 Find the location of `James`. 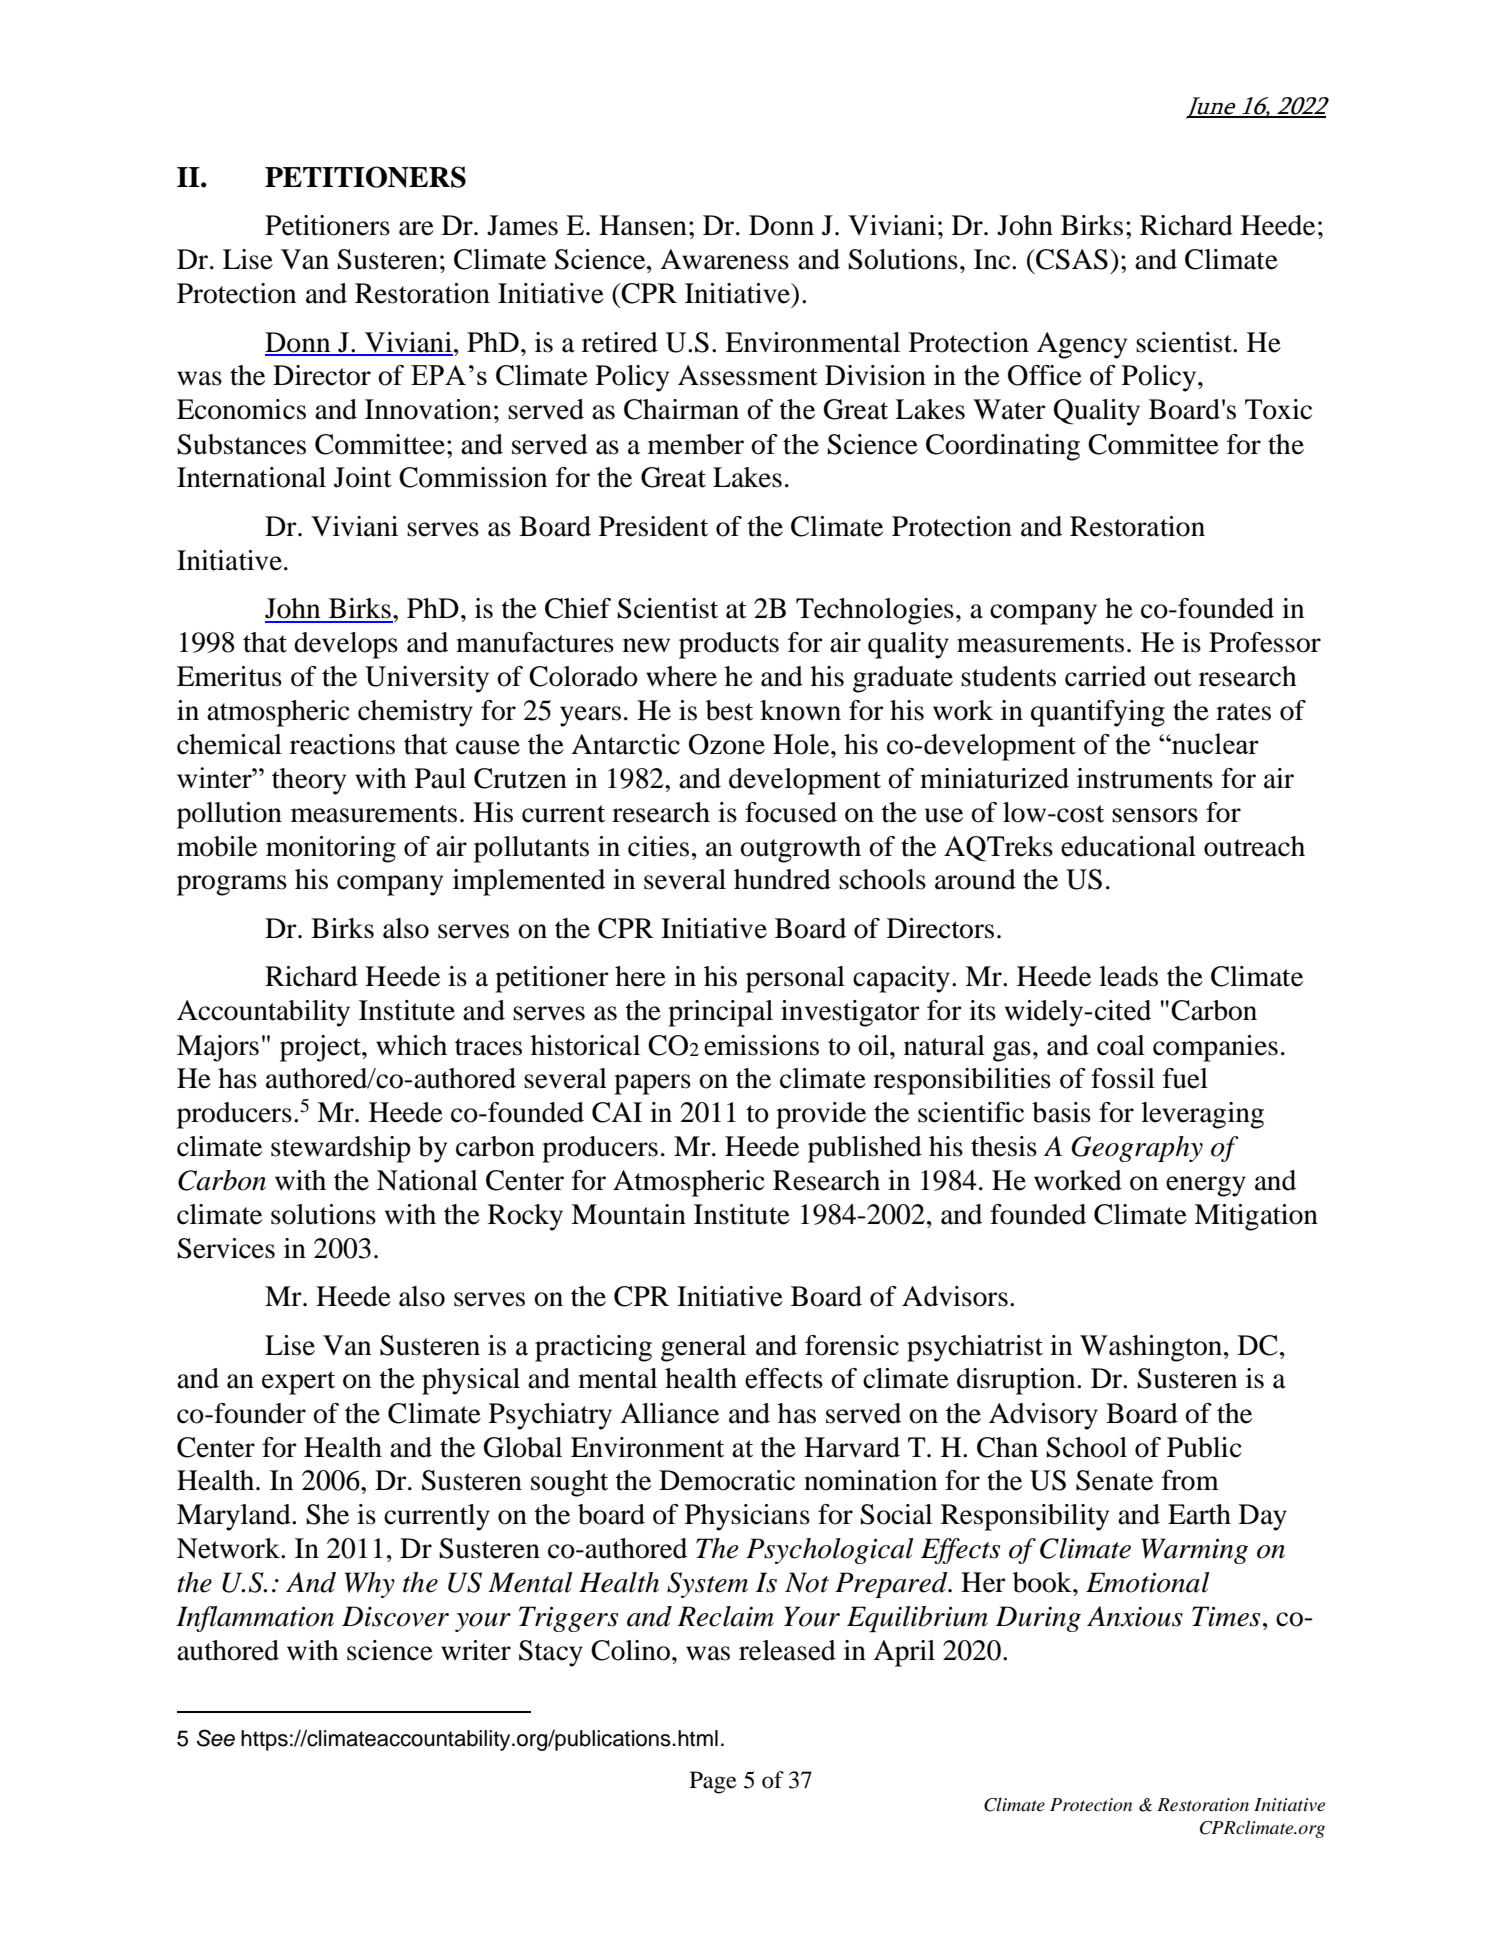

James is located at coordinates (522, 225).
